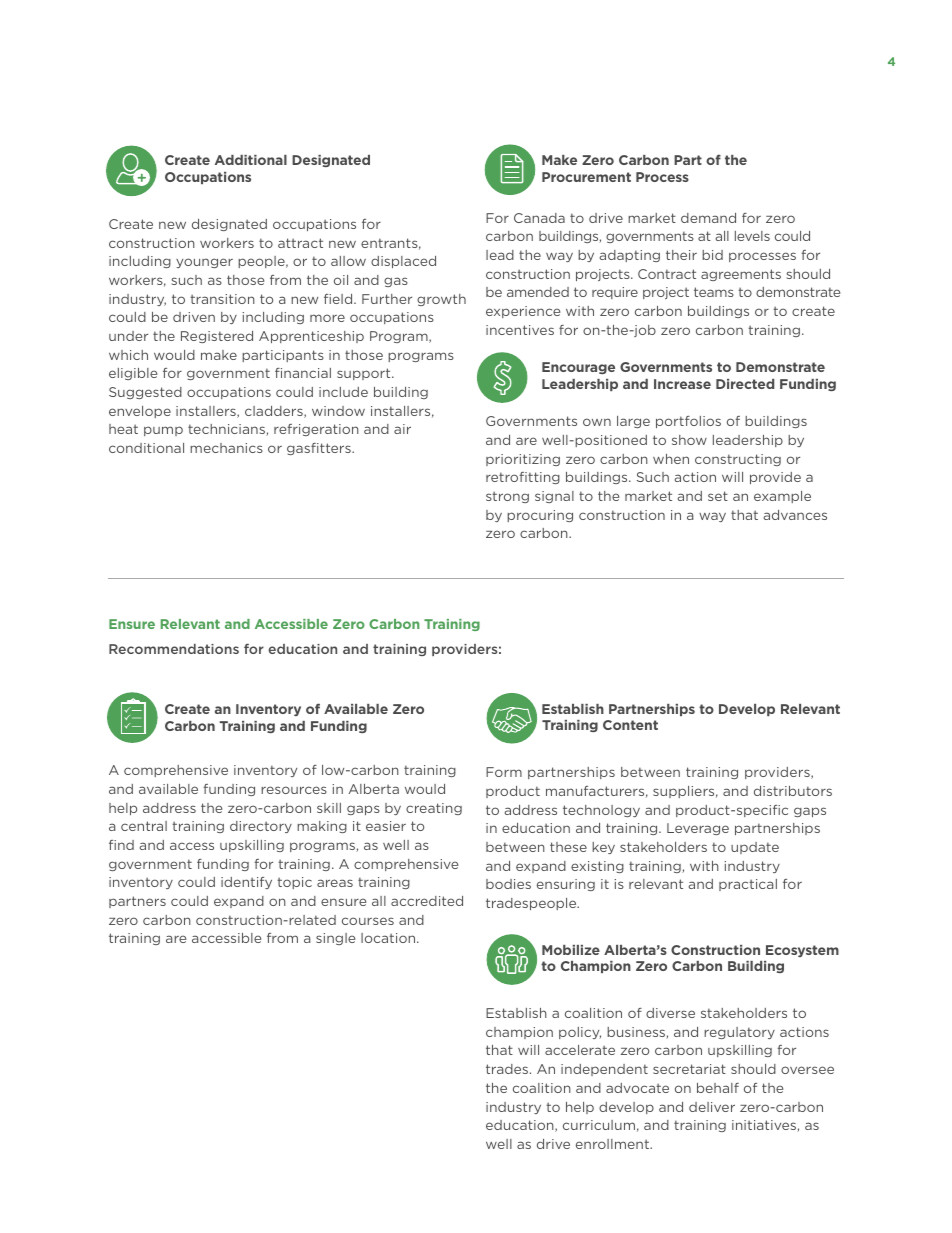 This screenshot has height=1233, width=952. I want to click on Recommendations, so click(174, 649).
